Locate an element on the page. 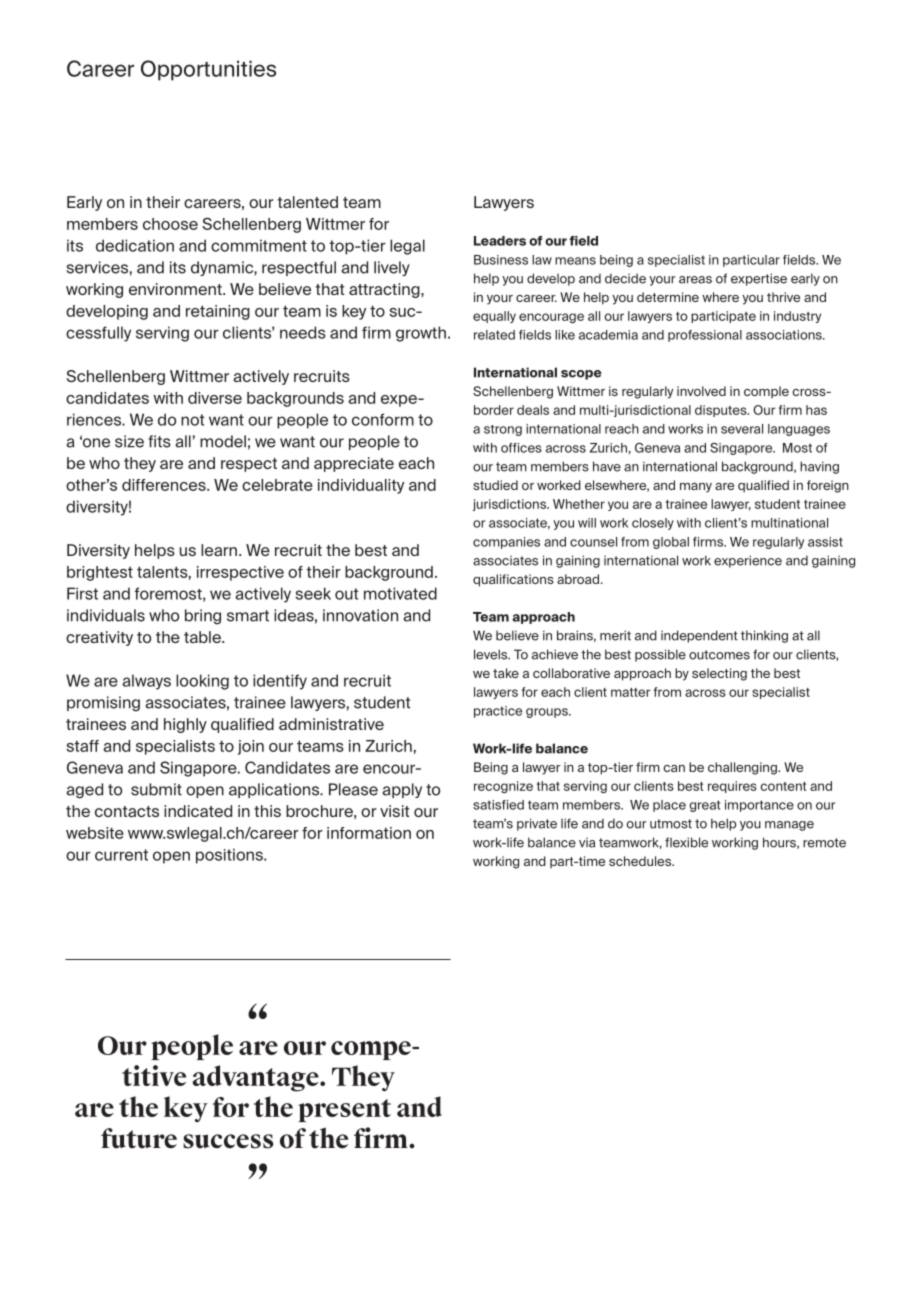 This document has width=924, height=1308. several is located at coordinates (742, 429).
